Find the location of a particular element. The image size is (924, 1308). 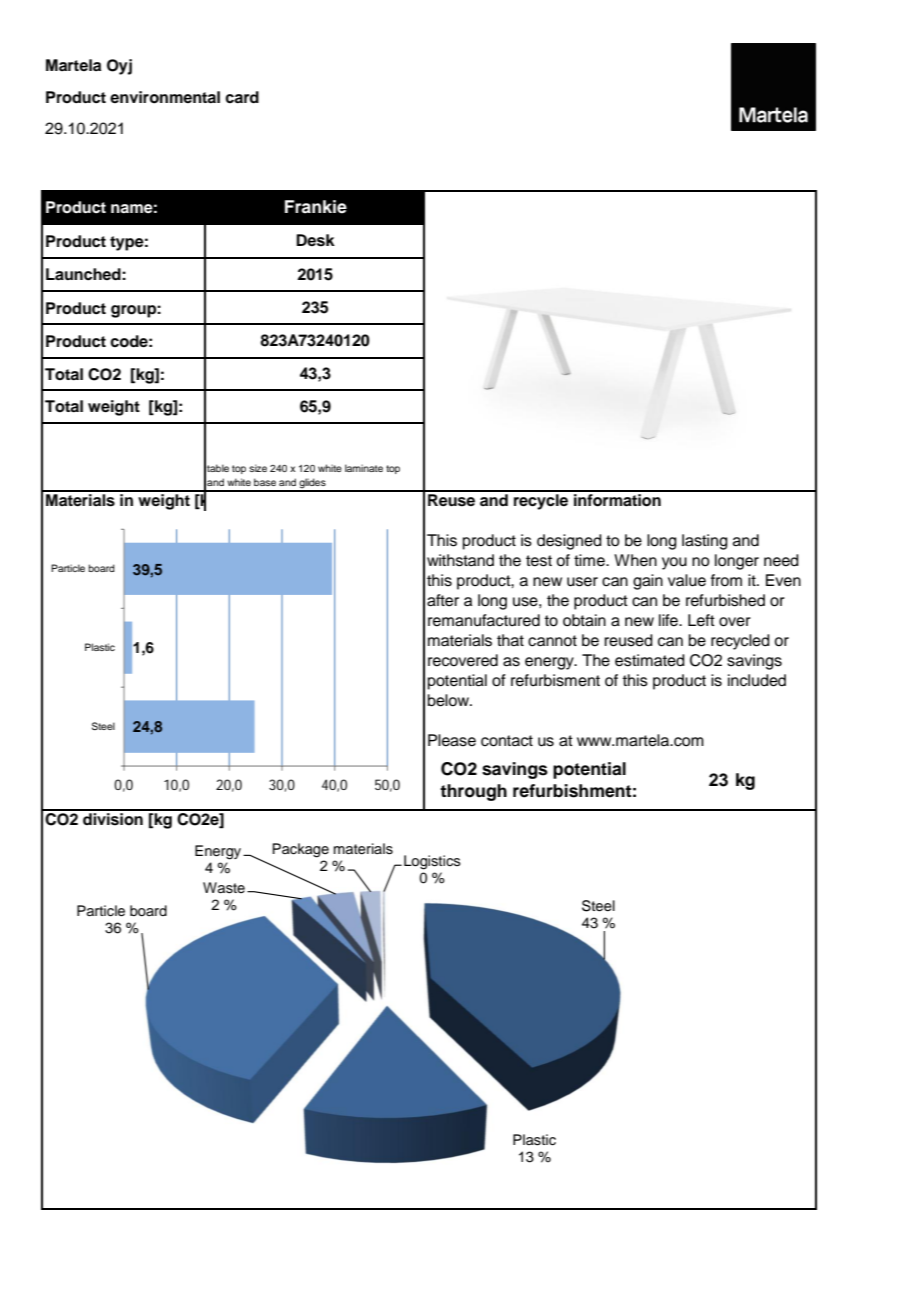

Please is located at coordinates (452, 740).
